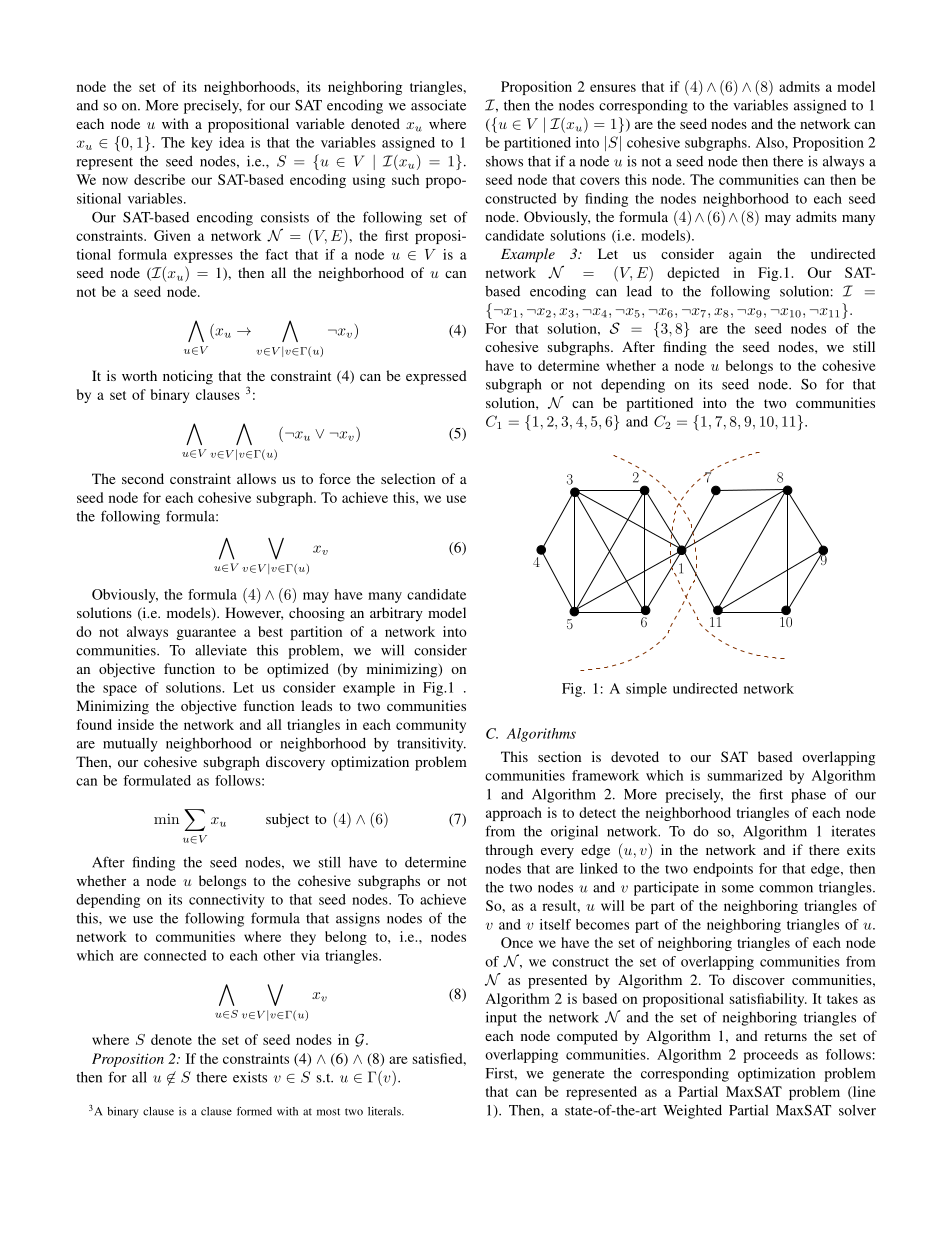  I want to click on input, so click(501, 1018).
